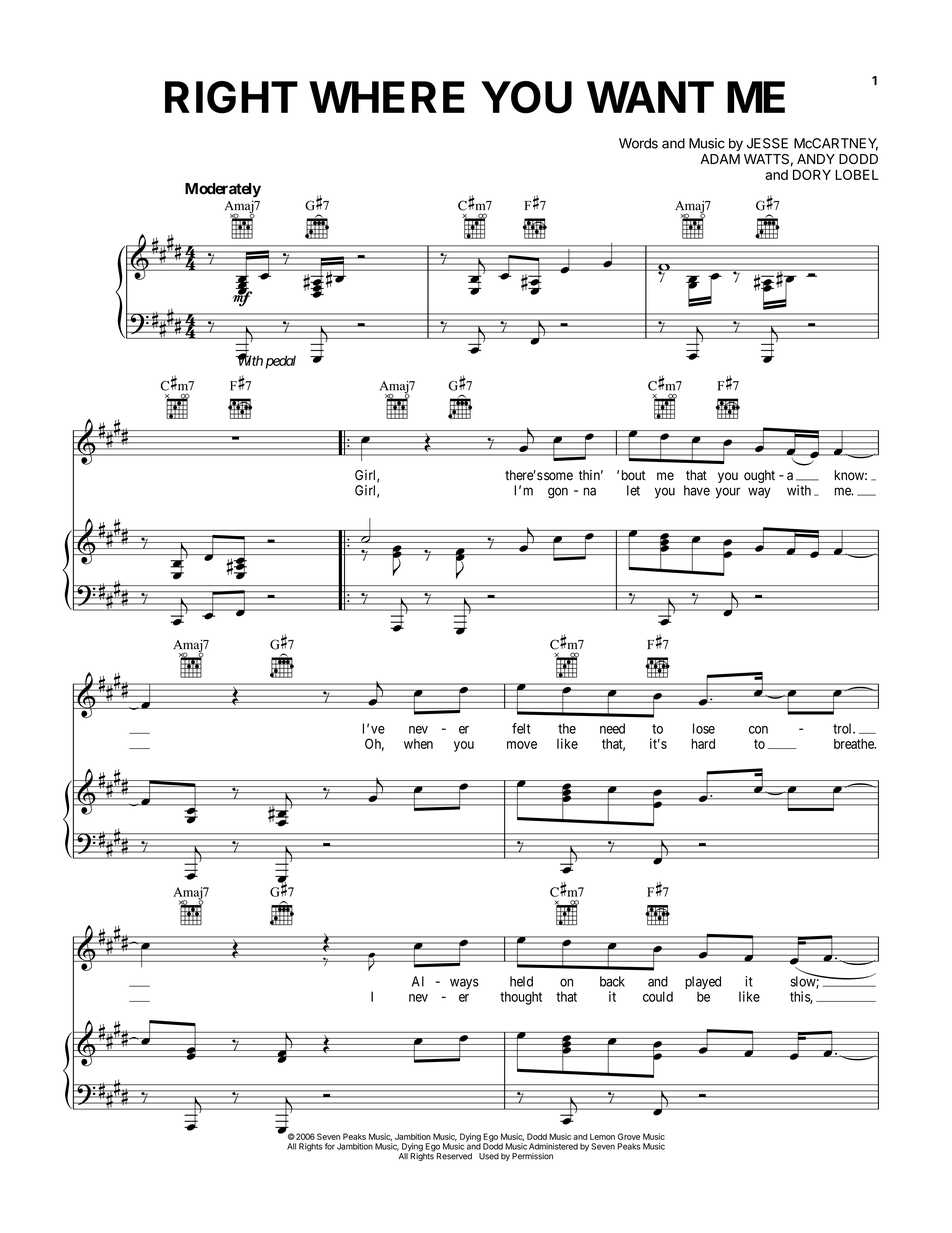 This screenshot has width=952, height=1233. Describe the element at coordinates (330, 1146) in the screenshot. I see `for` at that location.
